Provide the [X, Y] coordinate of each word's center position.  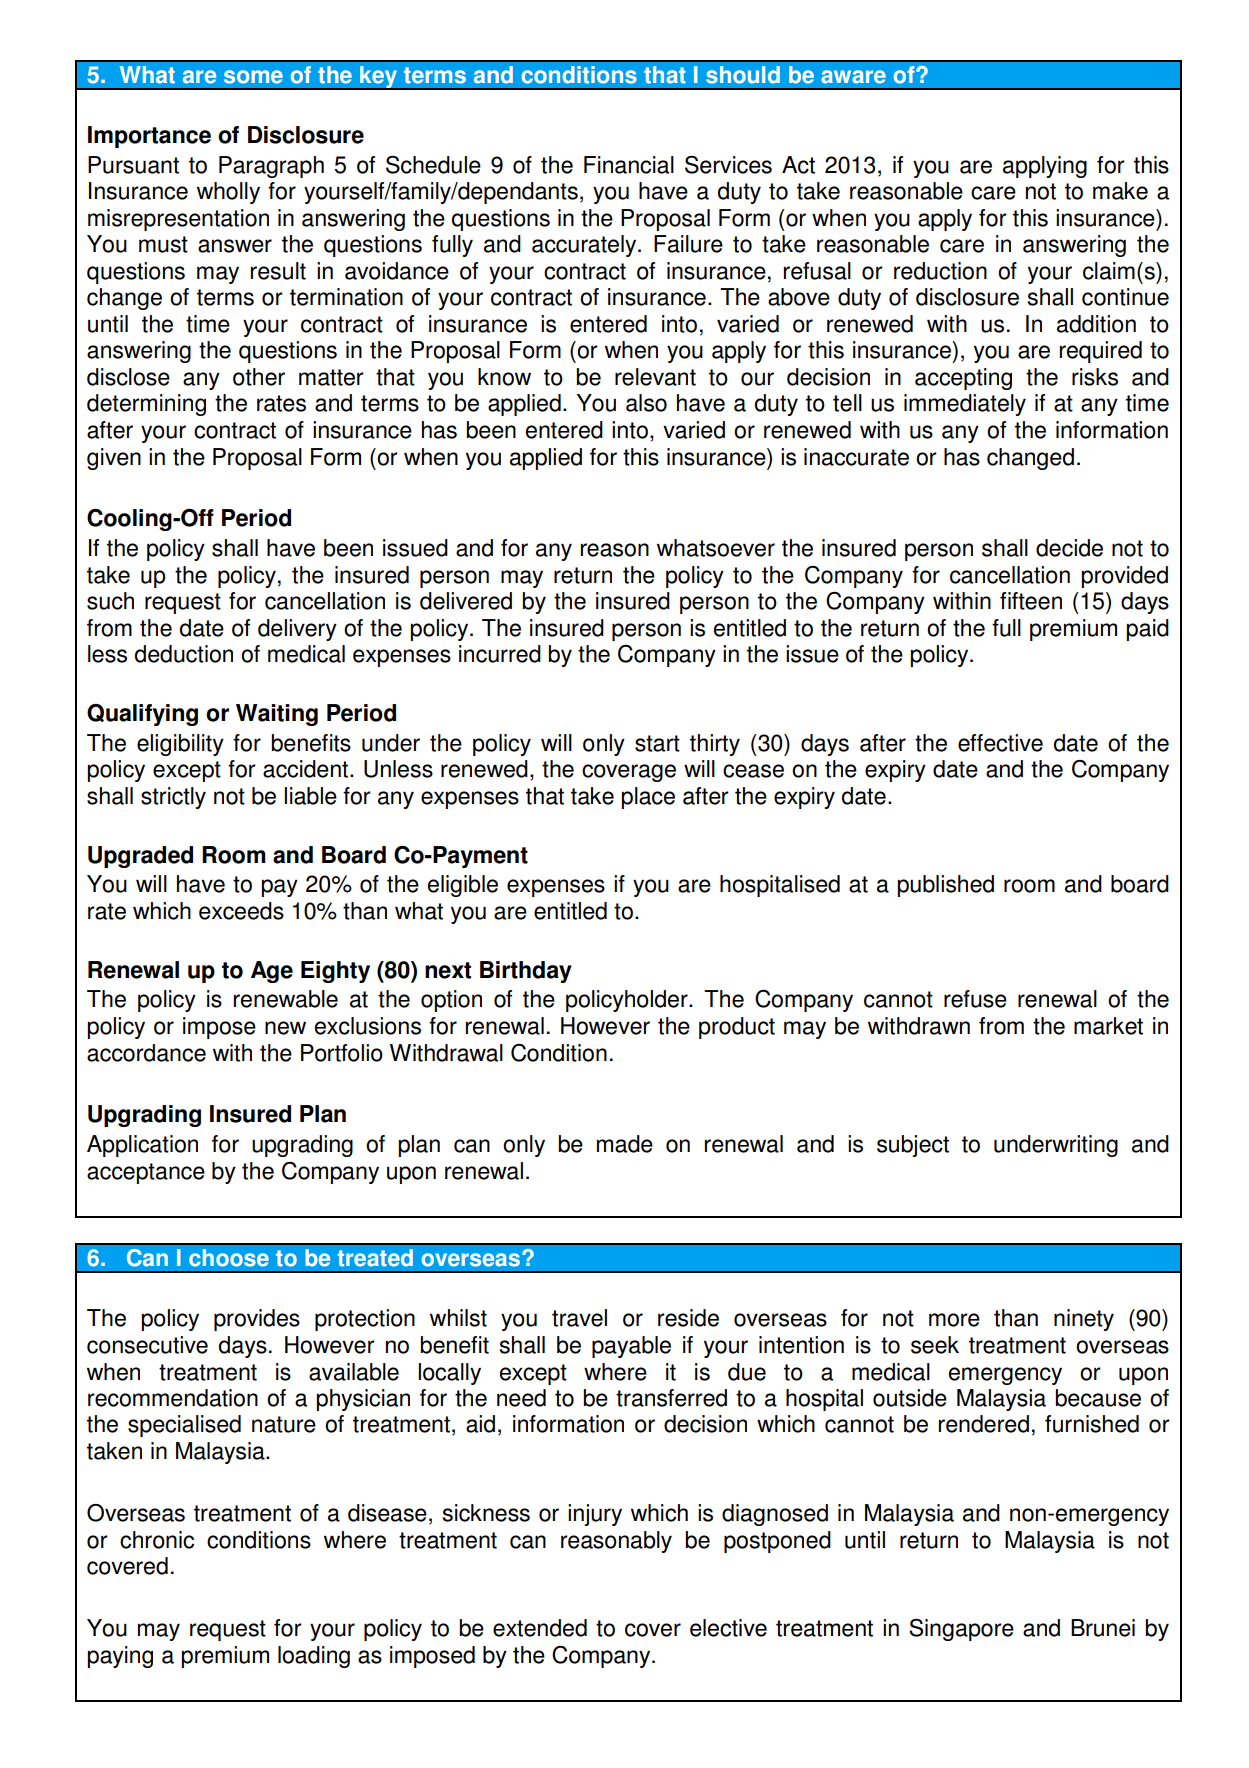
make [1120, 191]
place [648, 798]
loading [314, 1657]
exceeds [241, 911]
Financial [629, 165]
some [253, 77]
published [945, 886]
